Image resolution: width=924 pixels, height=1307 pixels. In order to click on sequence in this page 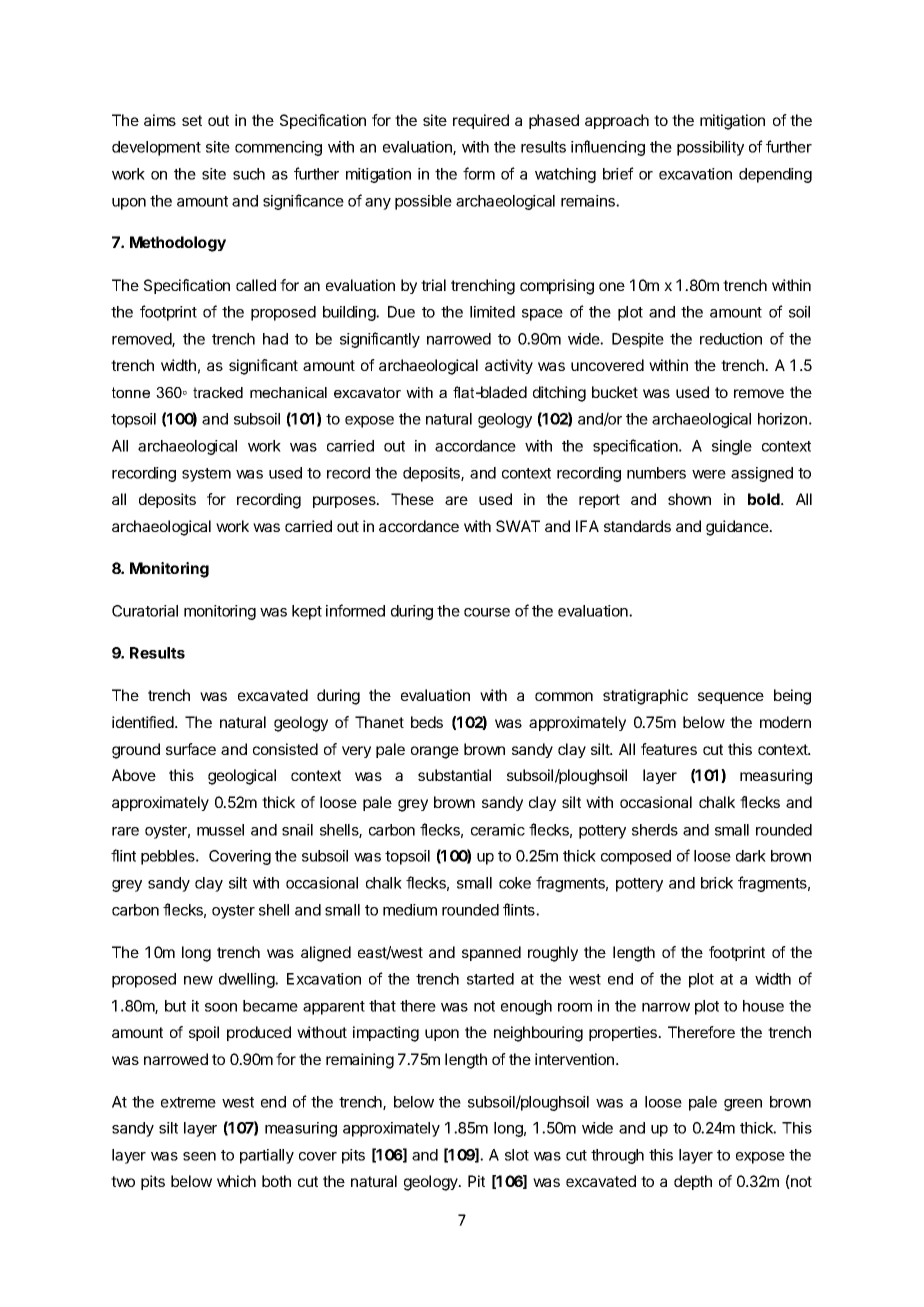, I will do `click(731, 698)`.
